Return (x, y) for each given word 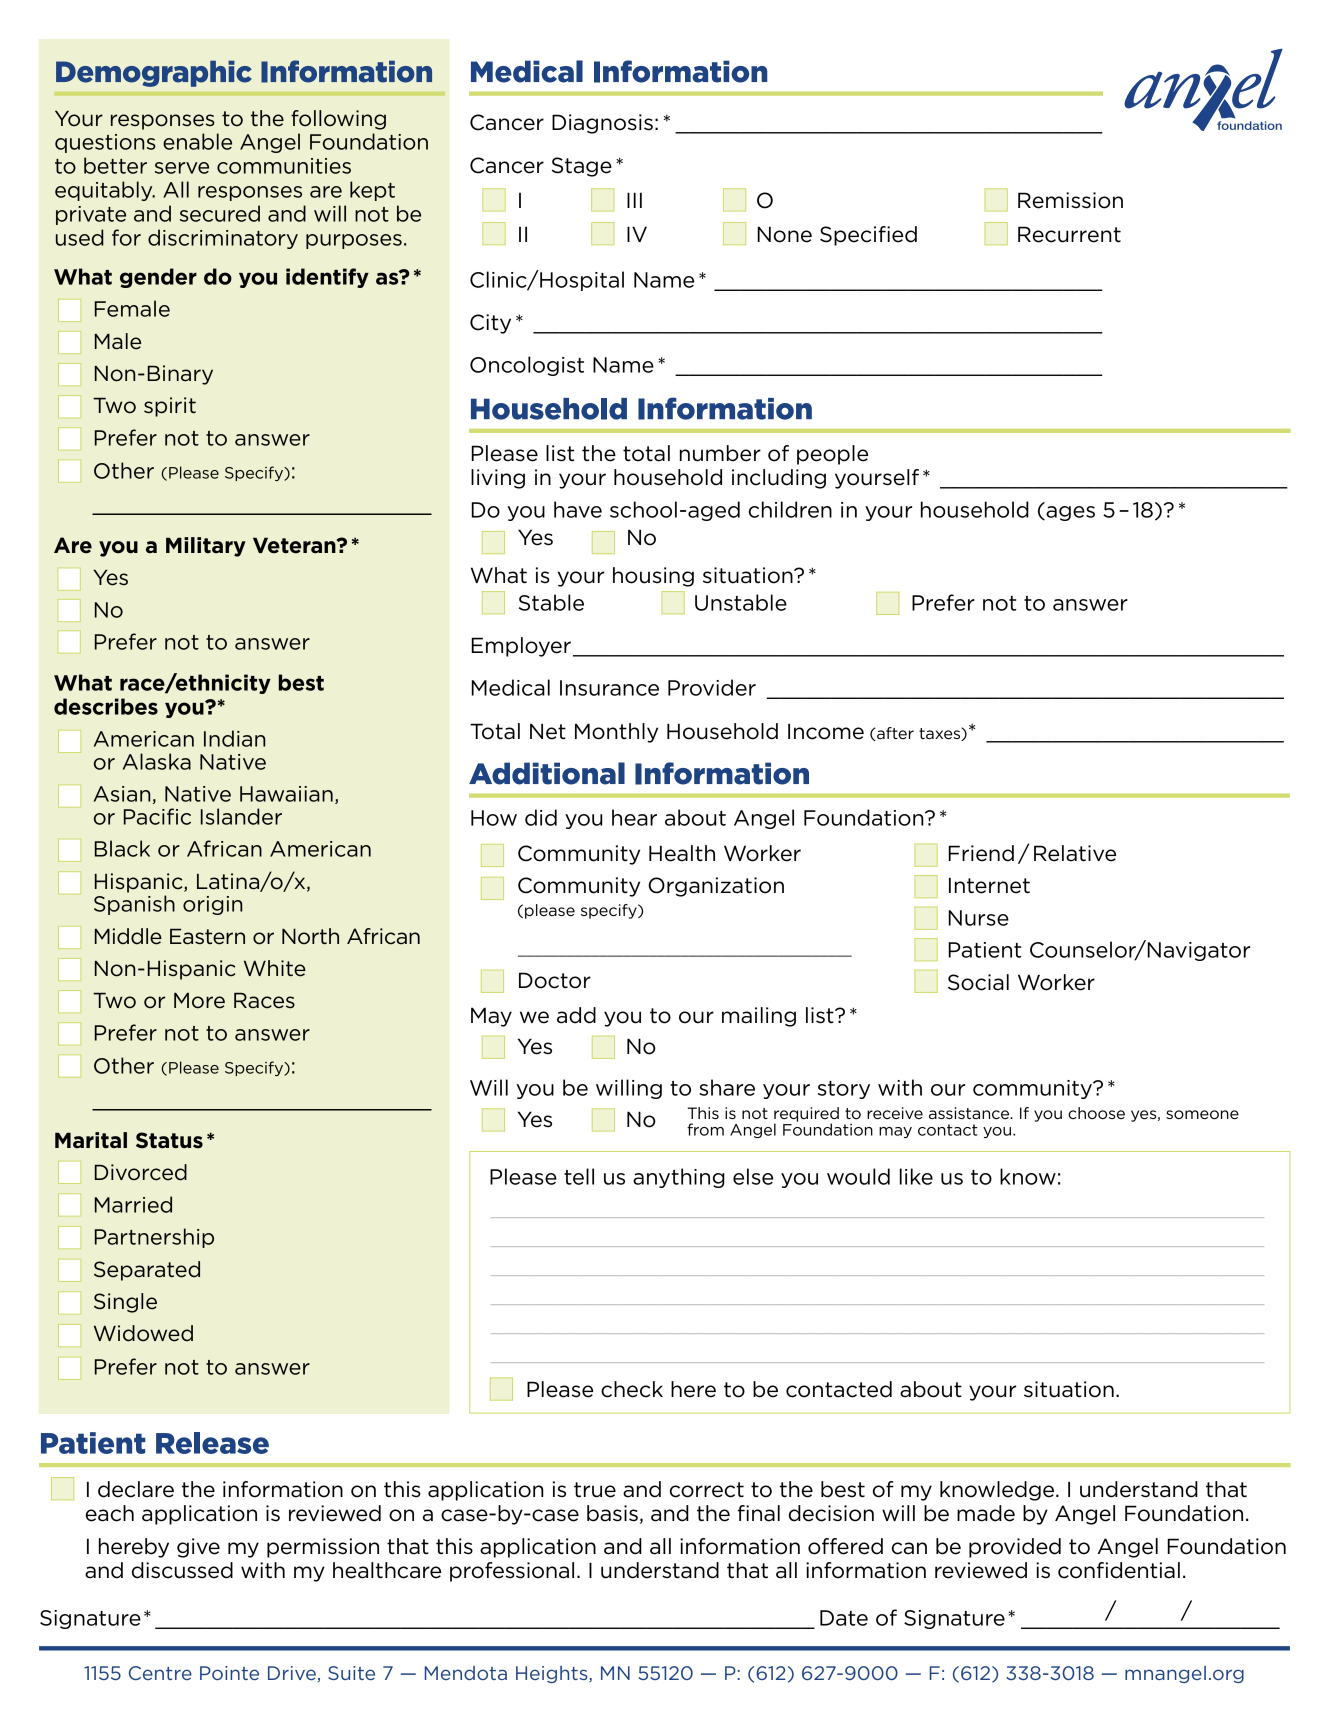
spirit (170, 407)
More (199, 1000)
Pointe (229, 1673)
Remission (1070, 200)
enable (197, 141)
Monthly (616, 733)
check (632, 1389)
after (894, 734)
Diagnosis (602, 124)
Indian (234, 738)
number (720, 453)
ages (1069, 512)
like (916, 1176)
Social (978, 982)
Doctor (555, 980)
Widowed (143, 1333)
